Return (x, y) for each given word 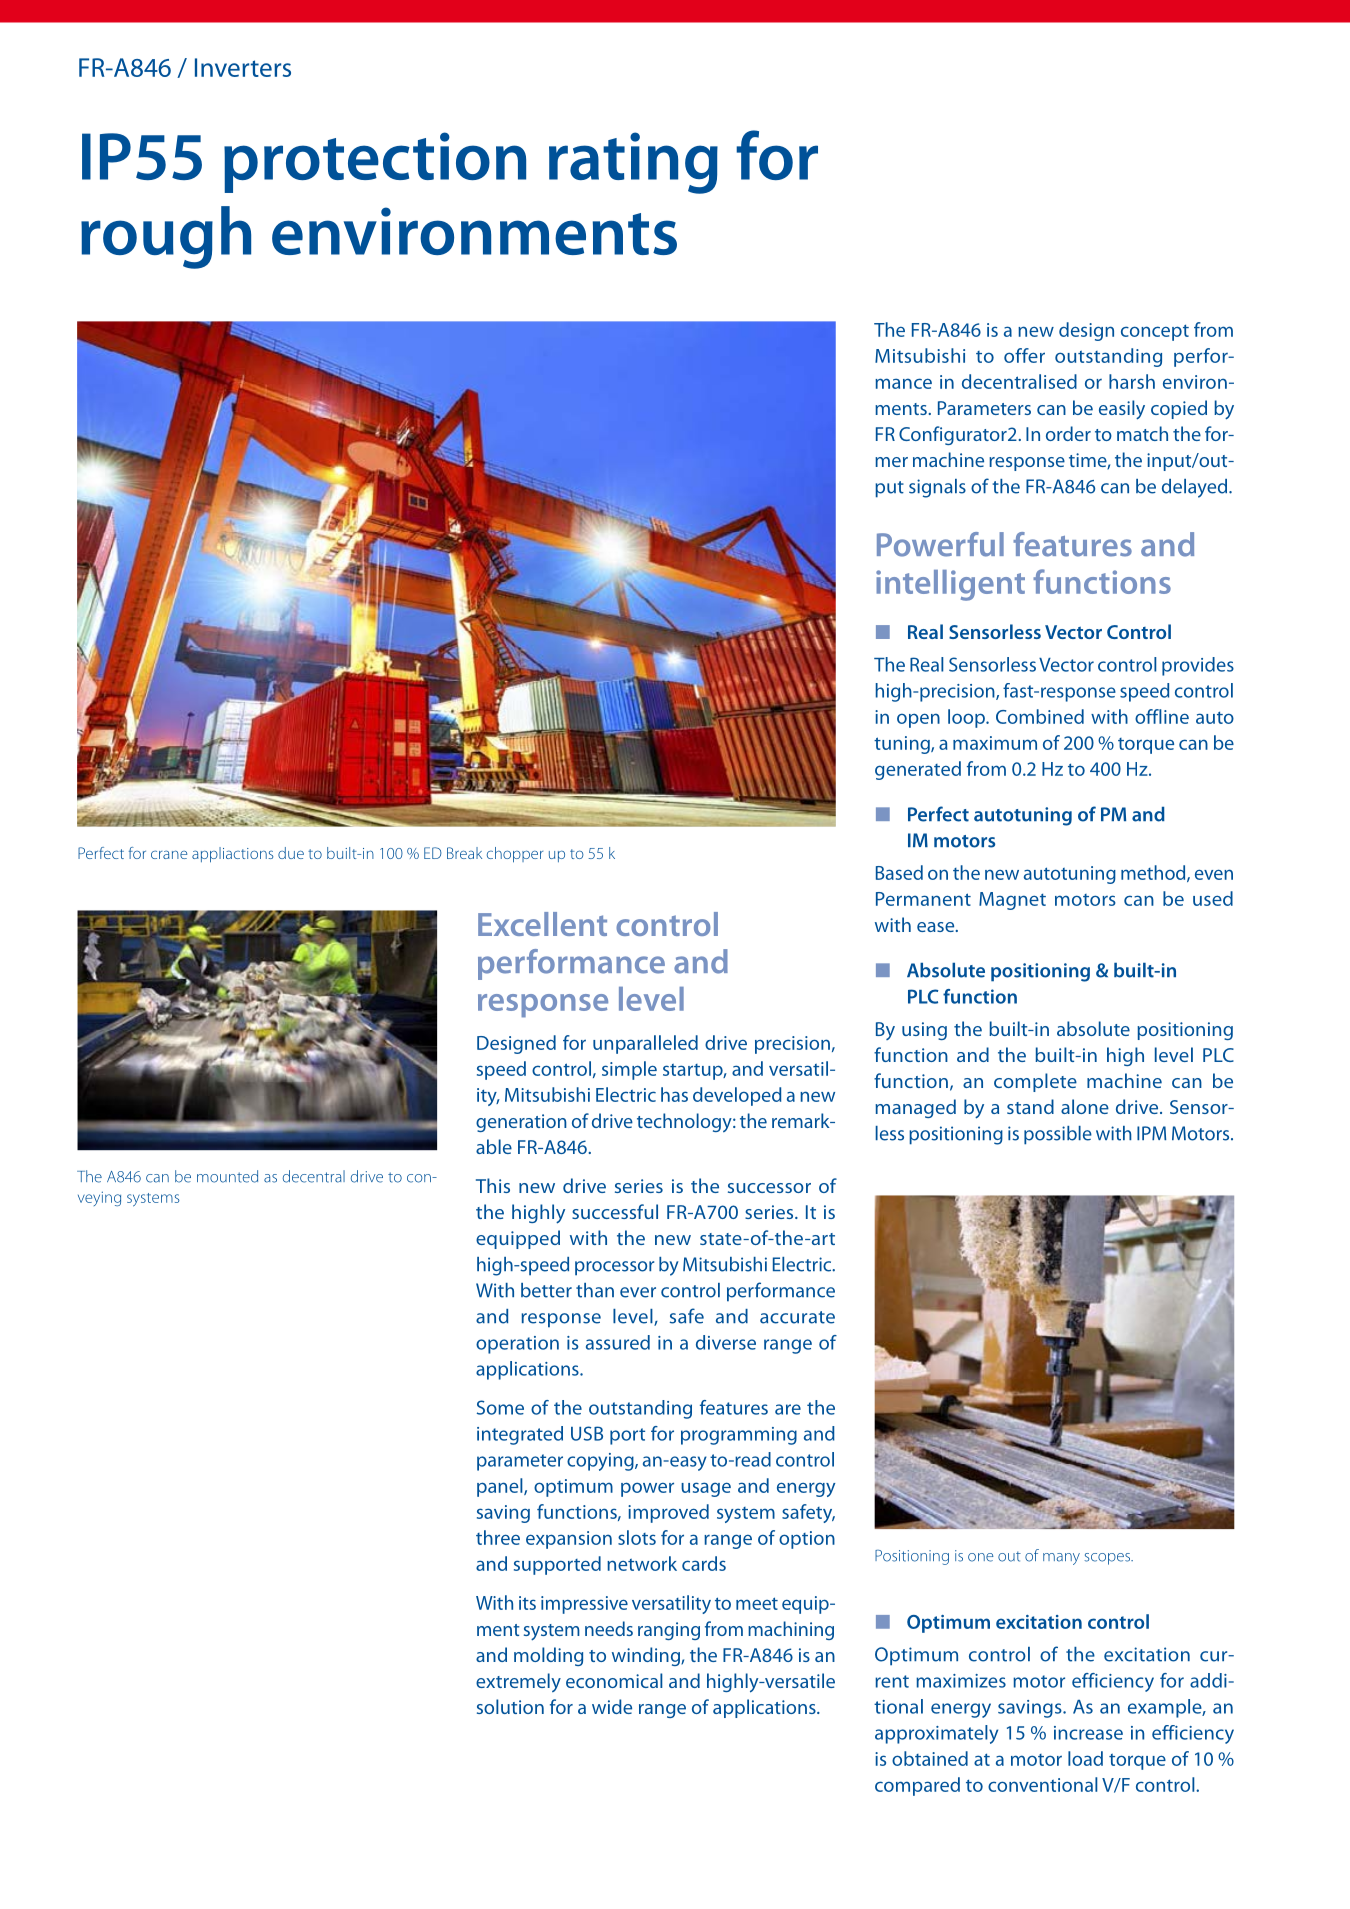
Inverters (243, 67)
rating (633, 163)
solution (510, 1706)
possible (1058, 1135)
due (291, 853)
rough (166, 237)
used (1213, 898)
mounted (227, 1176)
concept (1155, 332)
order (1068, 433)
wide (612, 1706)
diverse (726, 1342)
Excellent (542, 924)
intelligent (950, 585)
